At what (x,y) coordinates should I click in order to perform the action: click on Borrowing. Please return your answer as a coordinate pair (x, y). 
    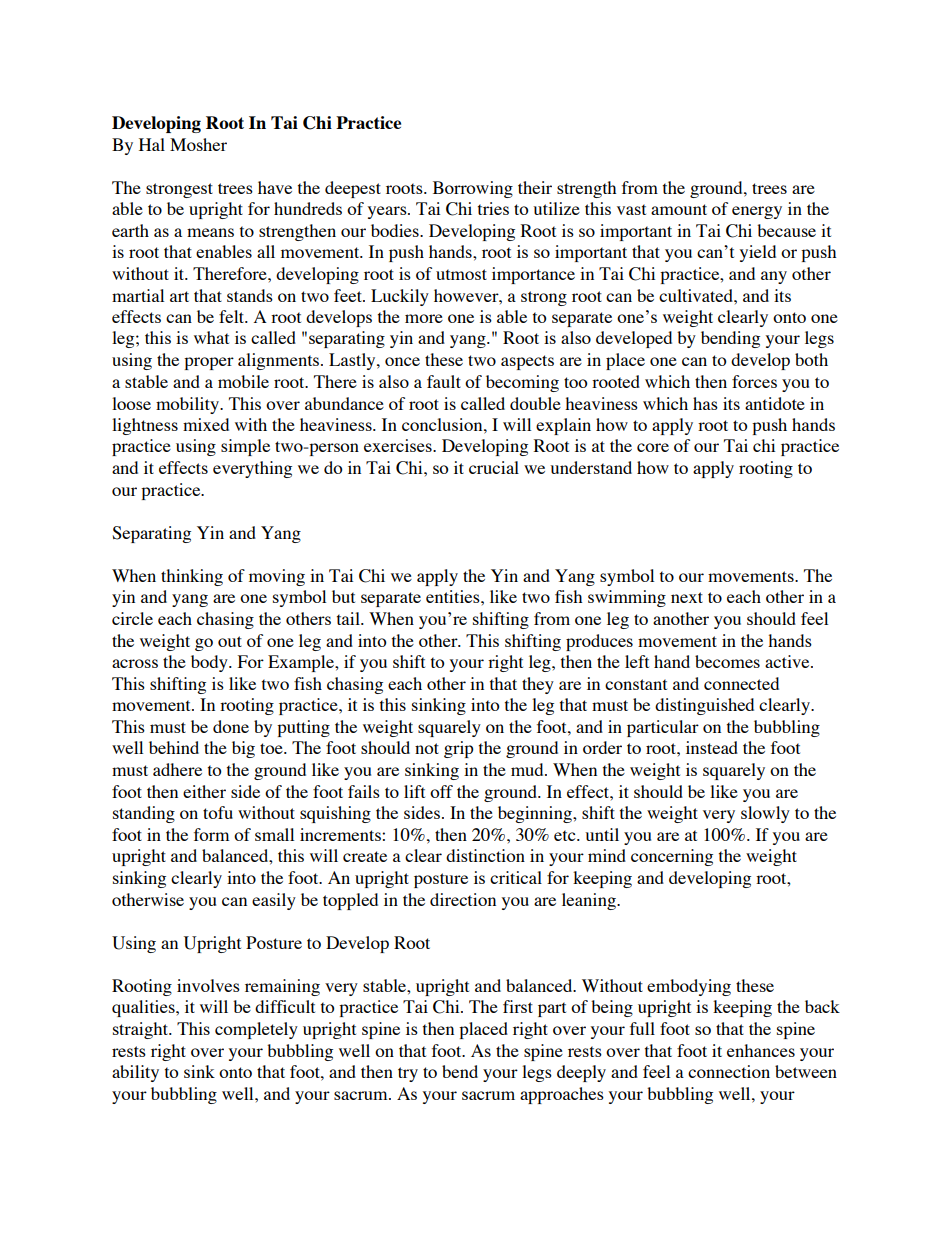
    Looking at the image, I should click on (473, 189).
